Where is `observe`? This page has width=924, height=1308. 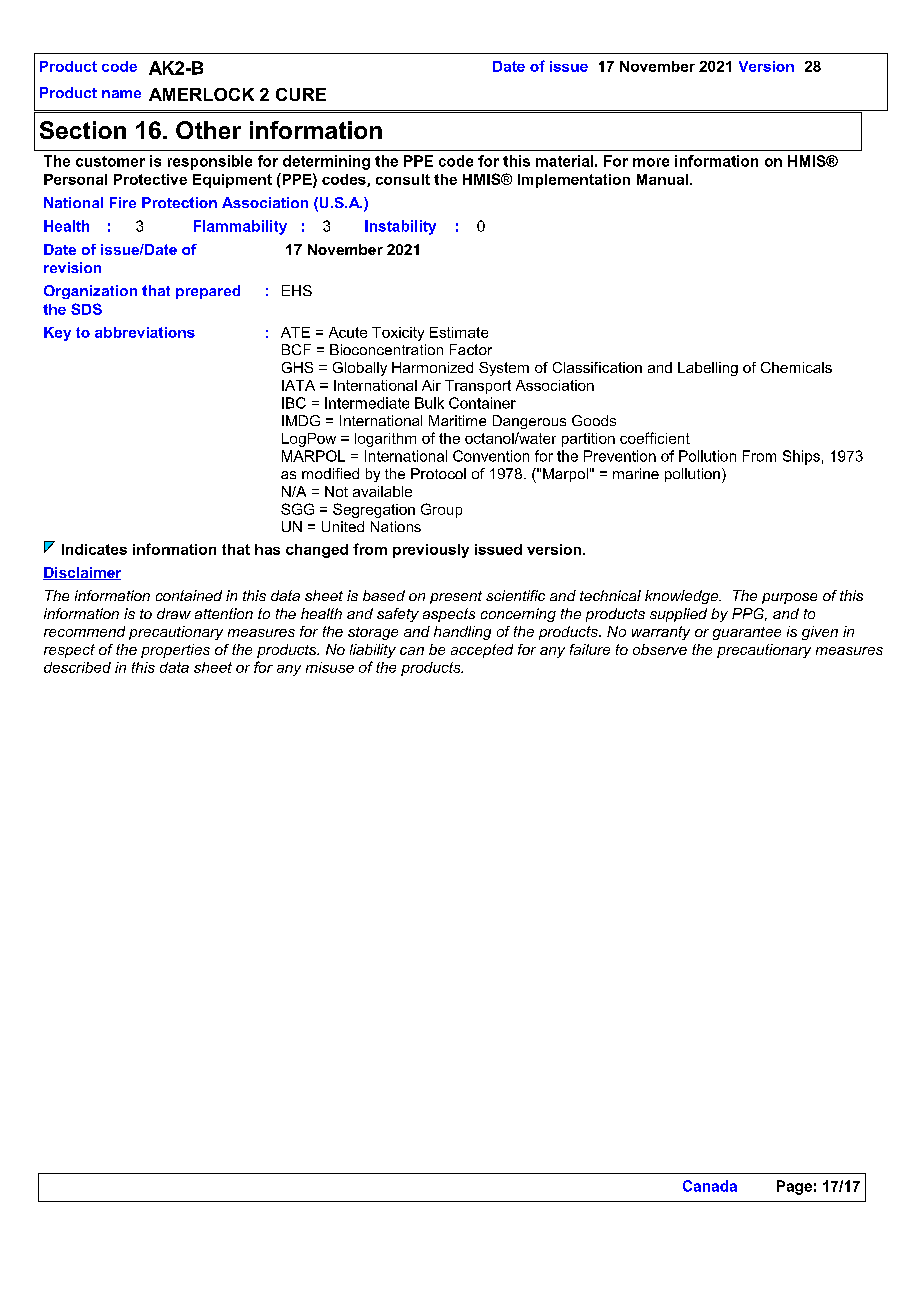 observe is located at coordinates (660, 649).
